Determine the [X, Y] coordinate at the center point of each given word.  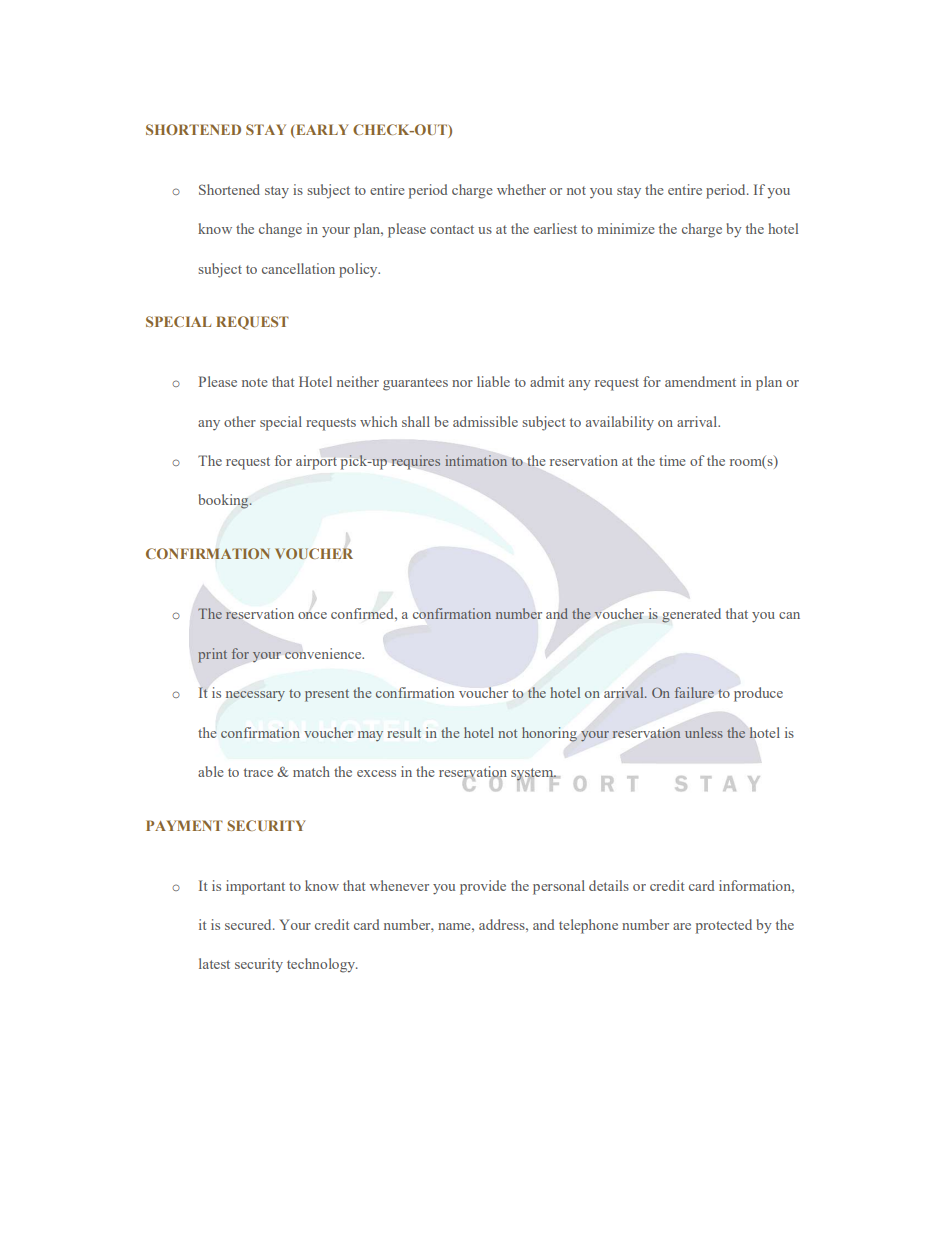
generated [691, 615]
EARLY [321, 129]
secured [249, 924]
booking [224, 501]
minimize [625, 228]
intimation [476, 460]
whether [521, 189]
